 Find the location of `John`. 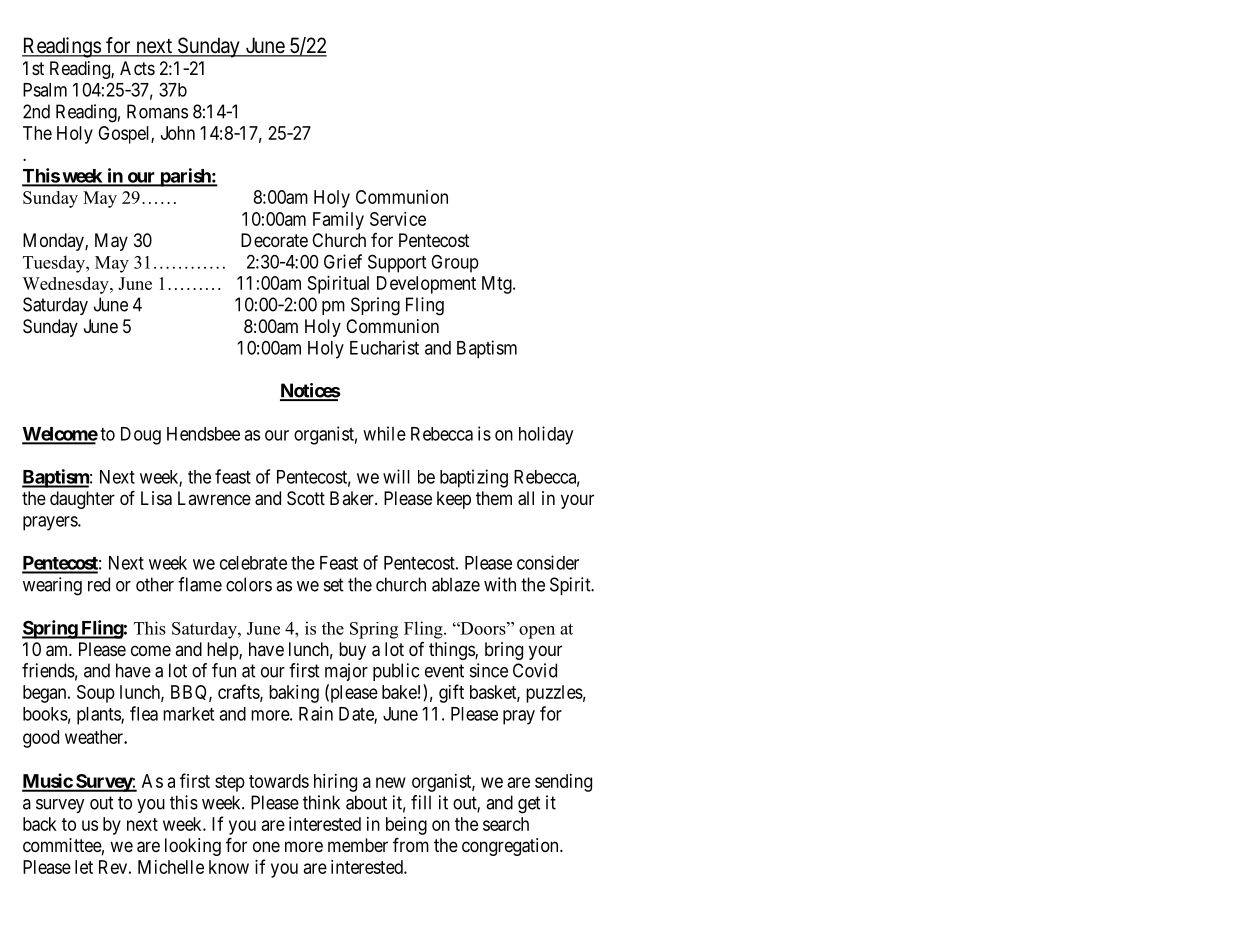

John is located at coordinates (178, 133).
